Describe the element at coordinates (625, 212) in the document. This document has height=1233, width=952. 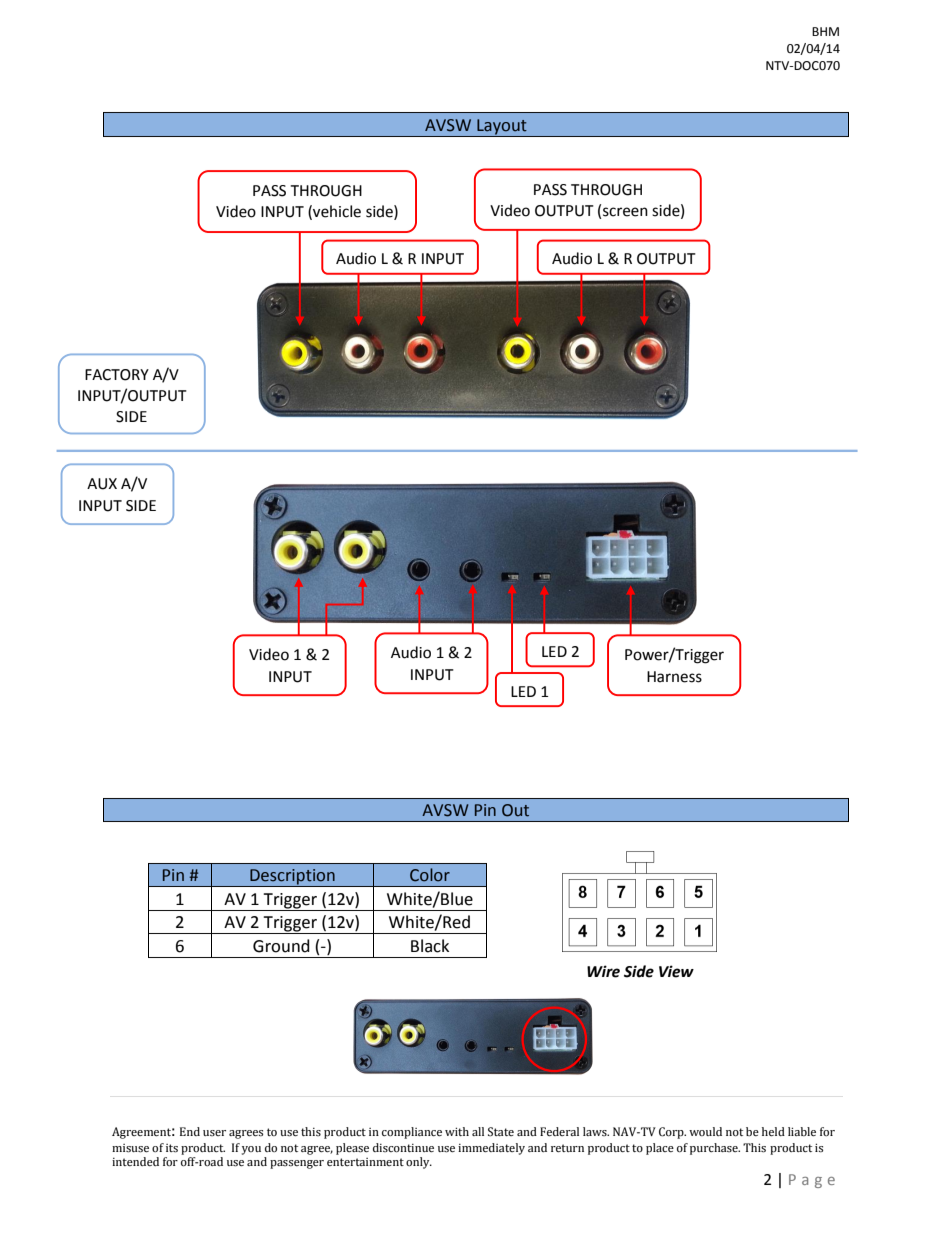
I see `screen` at that location.
